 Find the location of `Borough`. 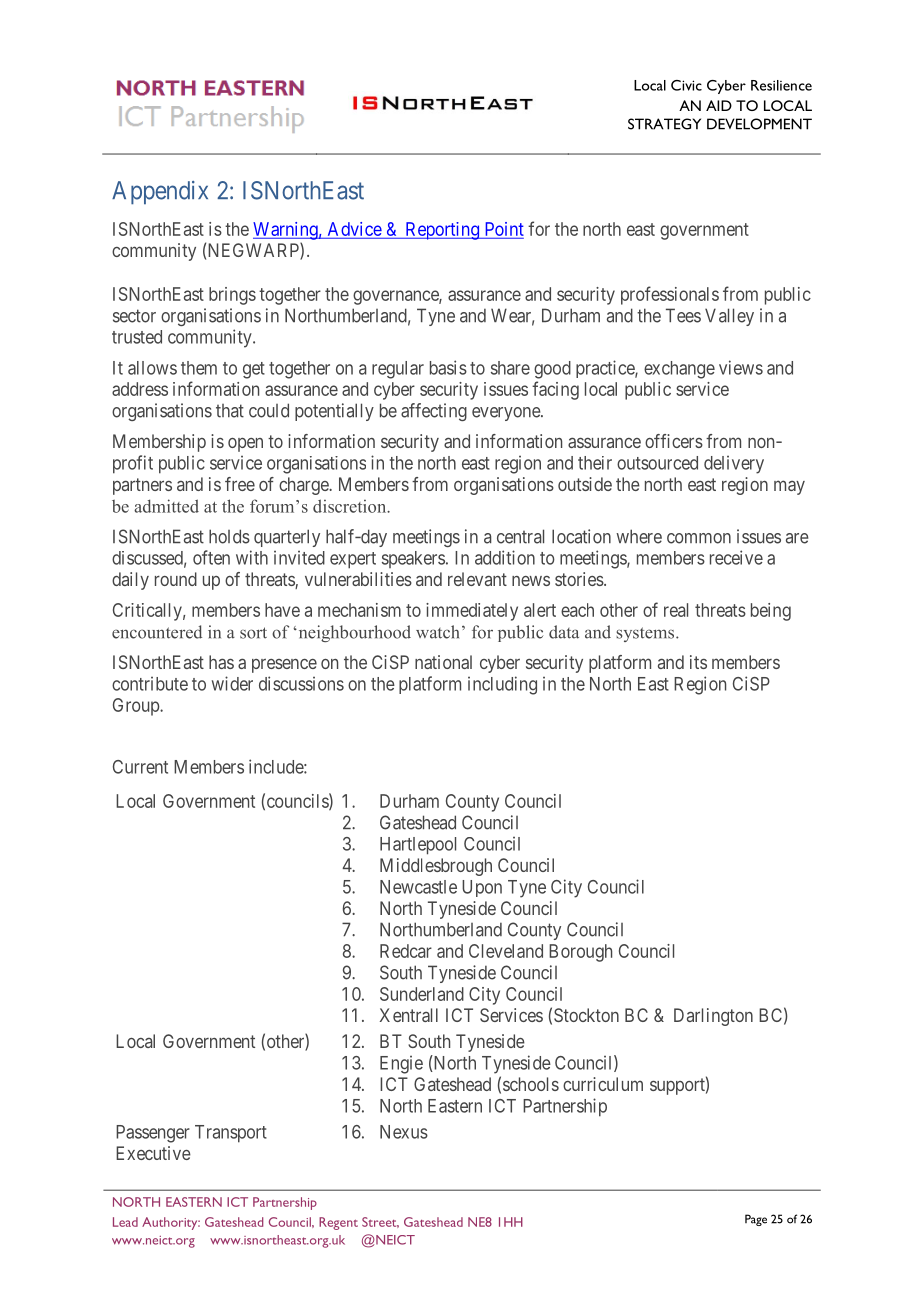

Borough is located at coordinates (580, 953).
